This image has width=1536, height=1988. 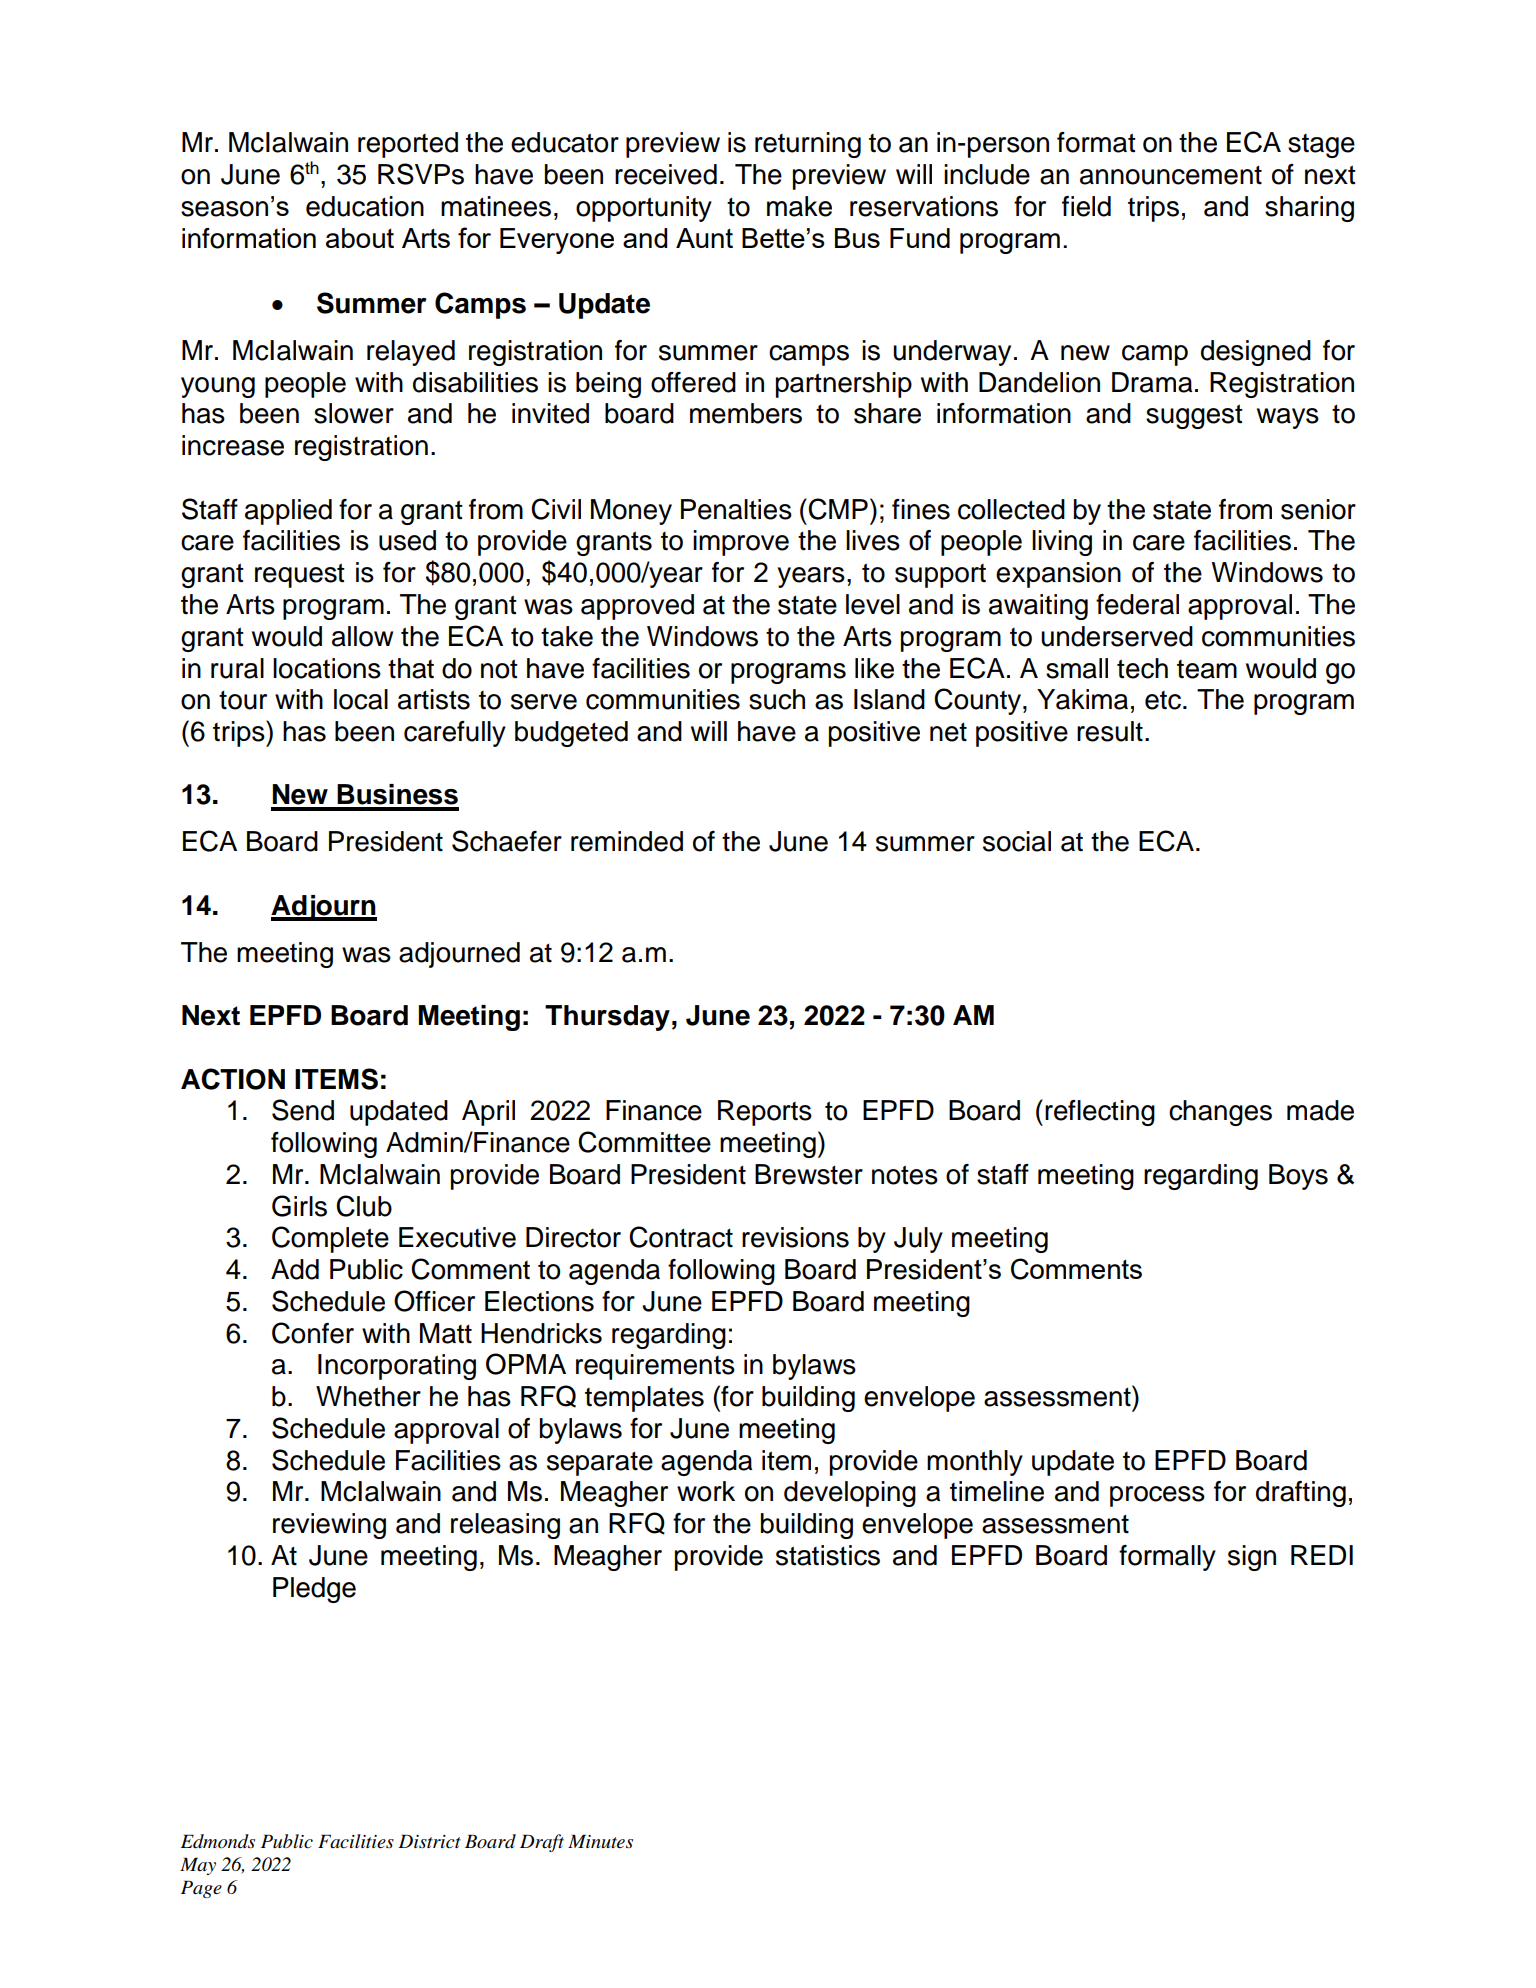 I want to click on education, so click(x=365, y=206).
